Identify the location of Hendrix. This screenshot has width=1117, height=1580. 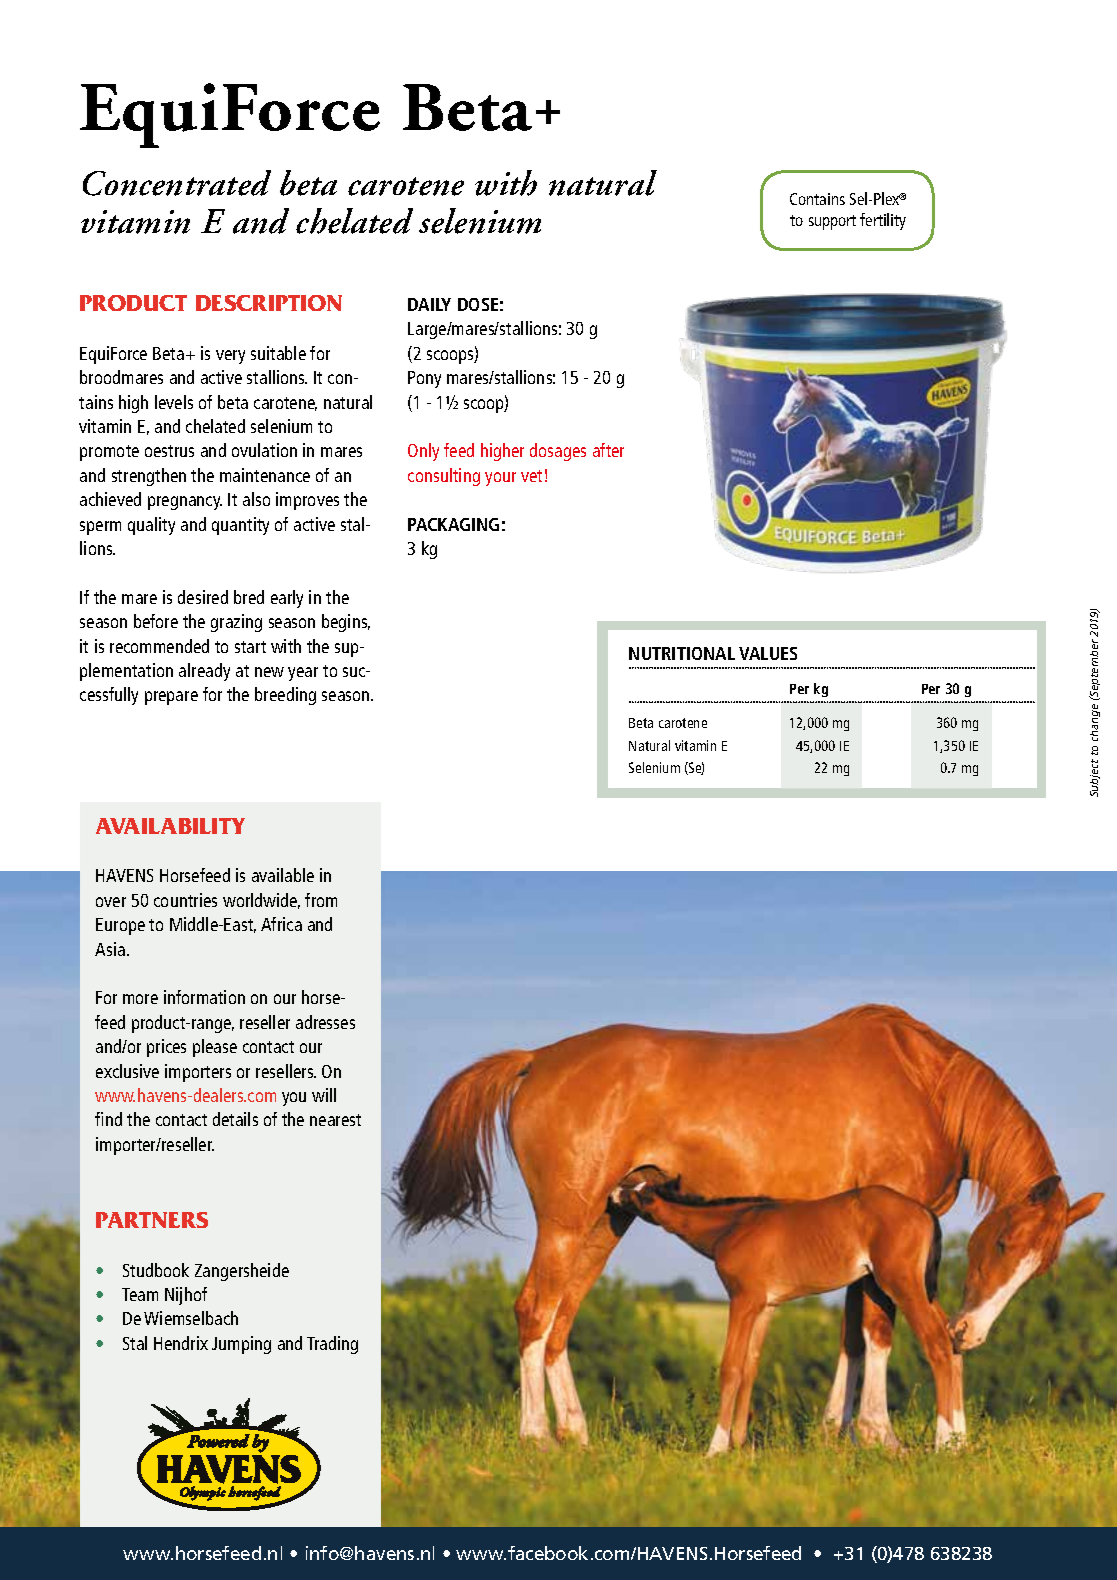
(181, 1343).
